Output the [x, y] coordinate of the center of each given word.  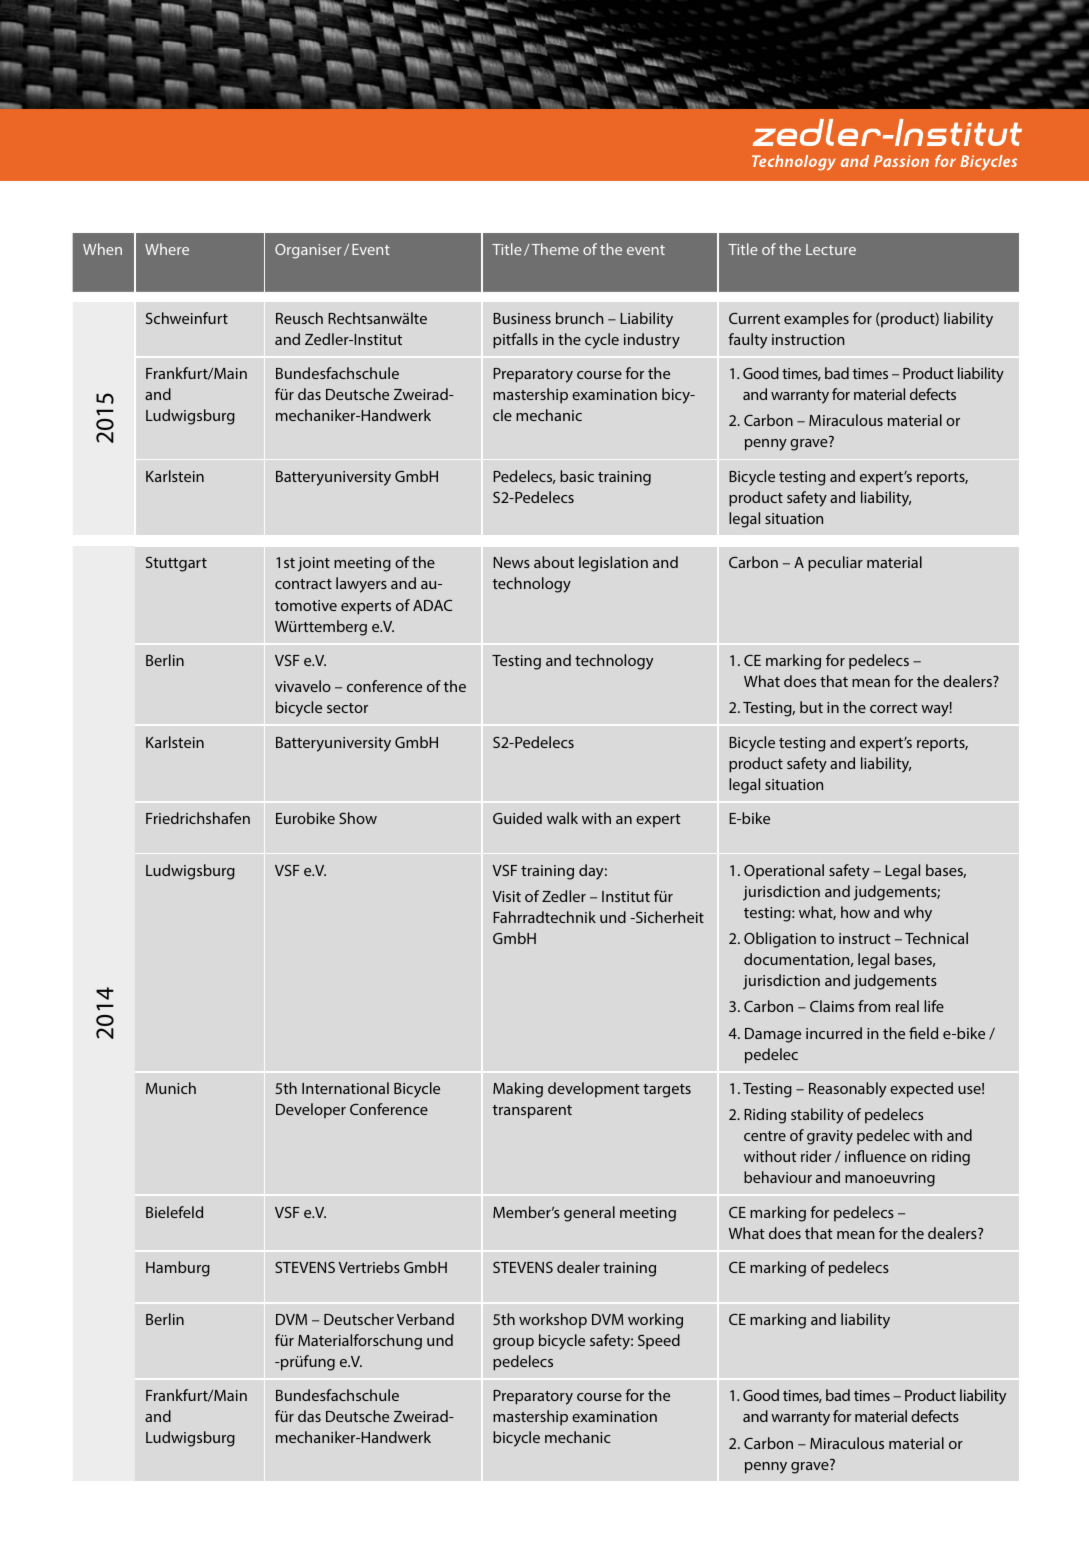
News [511, 562]
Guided [517, 818]
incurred [834, 1033]
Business [522, 318]
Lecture [831, 249]
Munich [171, 1088]
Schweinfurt [187, 318]
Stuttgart [176, 564]
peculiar [835, 564]
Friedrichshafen [198, 818]
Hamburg [178, 1269]
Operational [784, 872]
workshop [553, 1320]
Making [518, 1090]
